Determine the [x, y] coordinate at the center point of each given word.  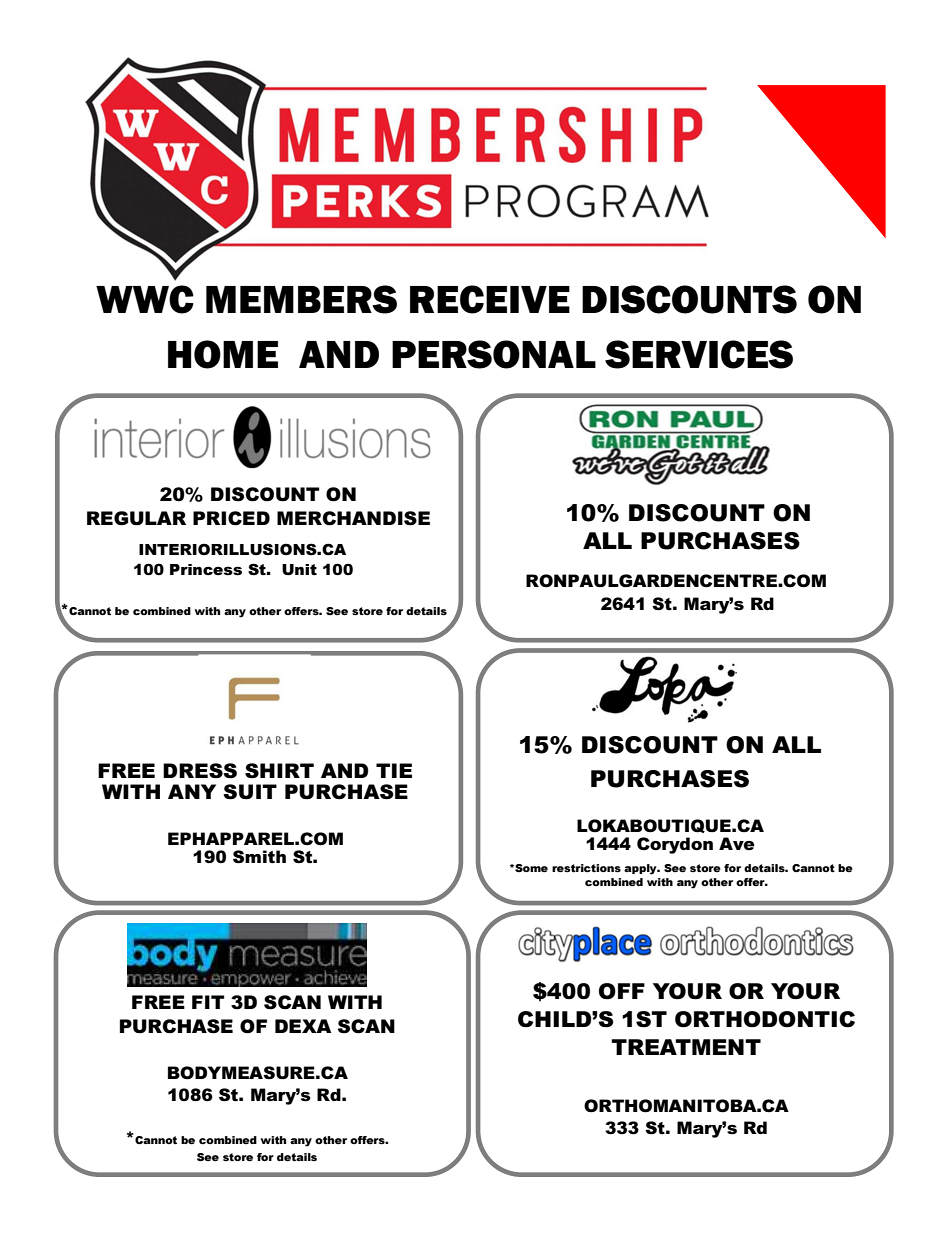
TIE [394, 770]
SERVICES [699, 354]
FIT [208, 1002]
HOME [223, 354]
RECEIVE [490, 299]
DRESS [200, 771]
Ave [737, 844]
